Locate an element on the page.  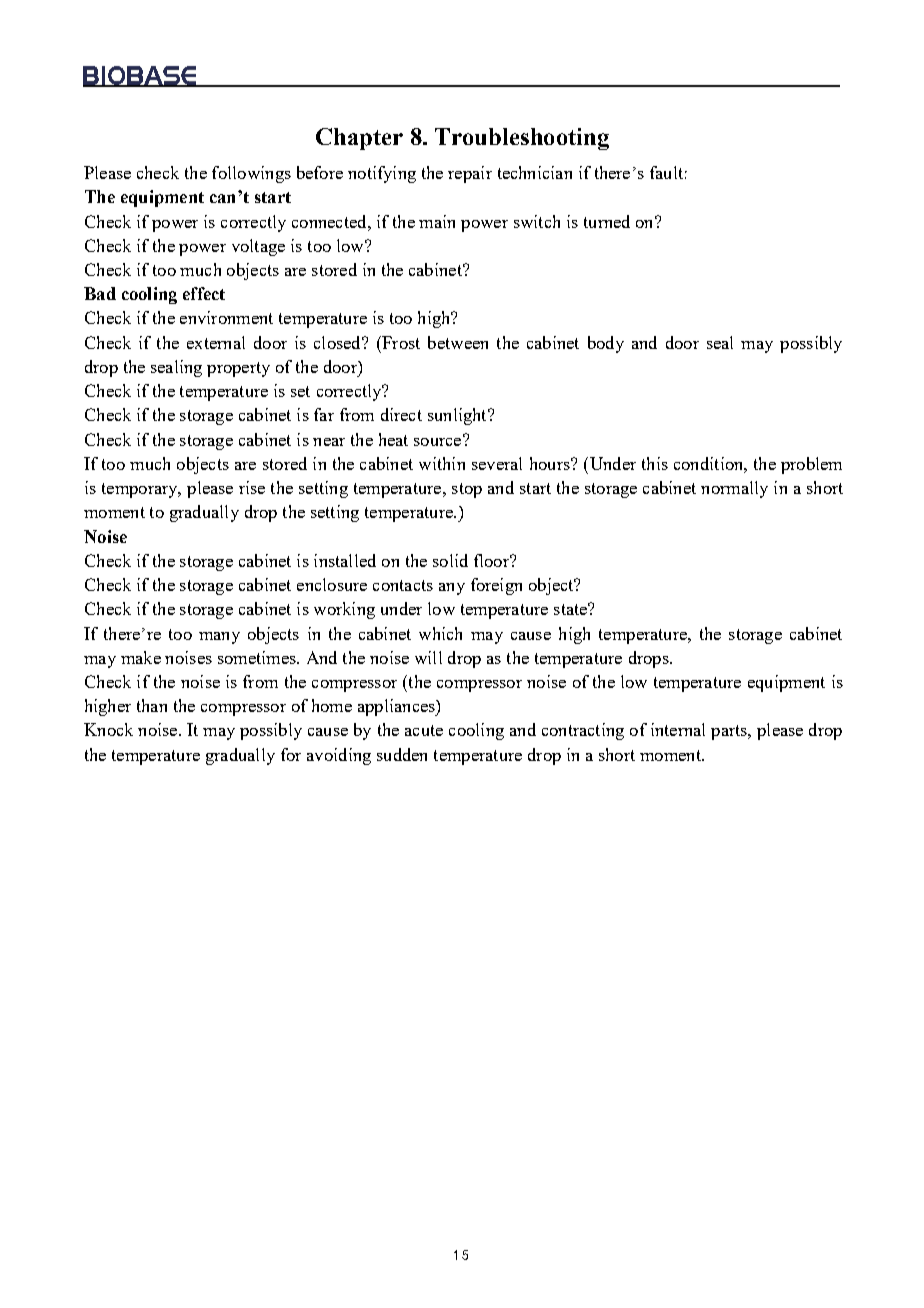
effect is located at coordinates (204, 293).
